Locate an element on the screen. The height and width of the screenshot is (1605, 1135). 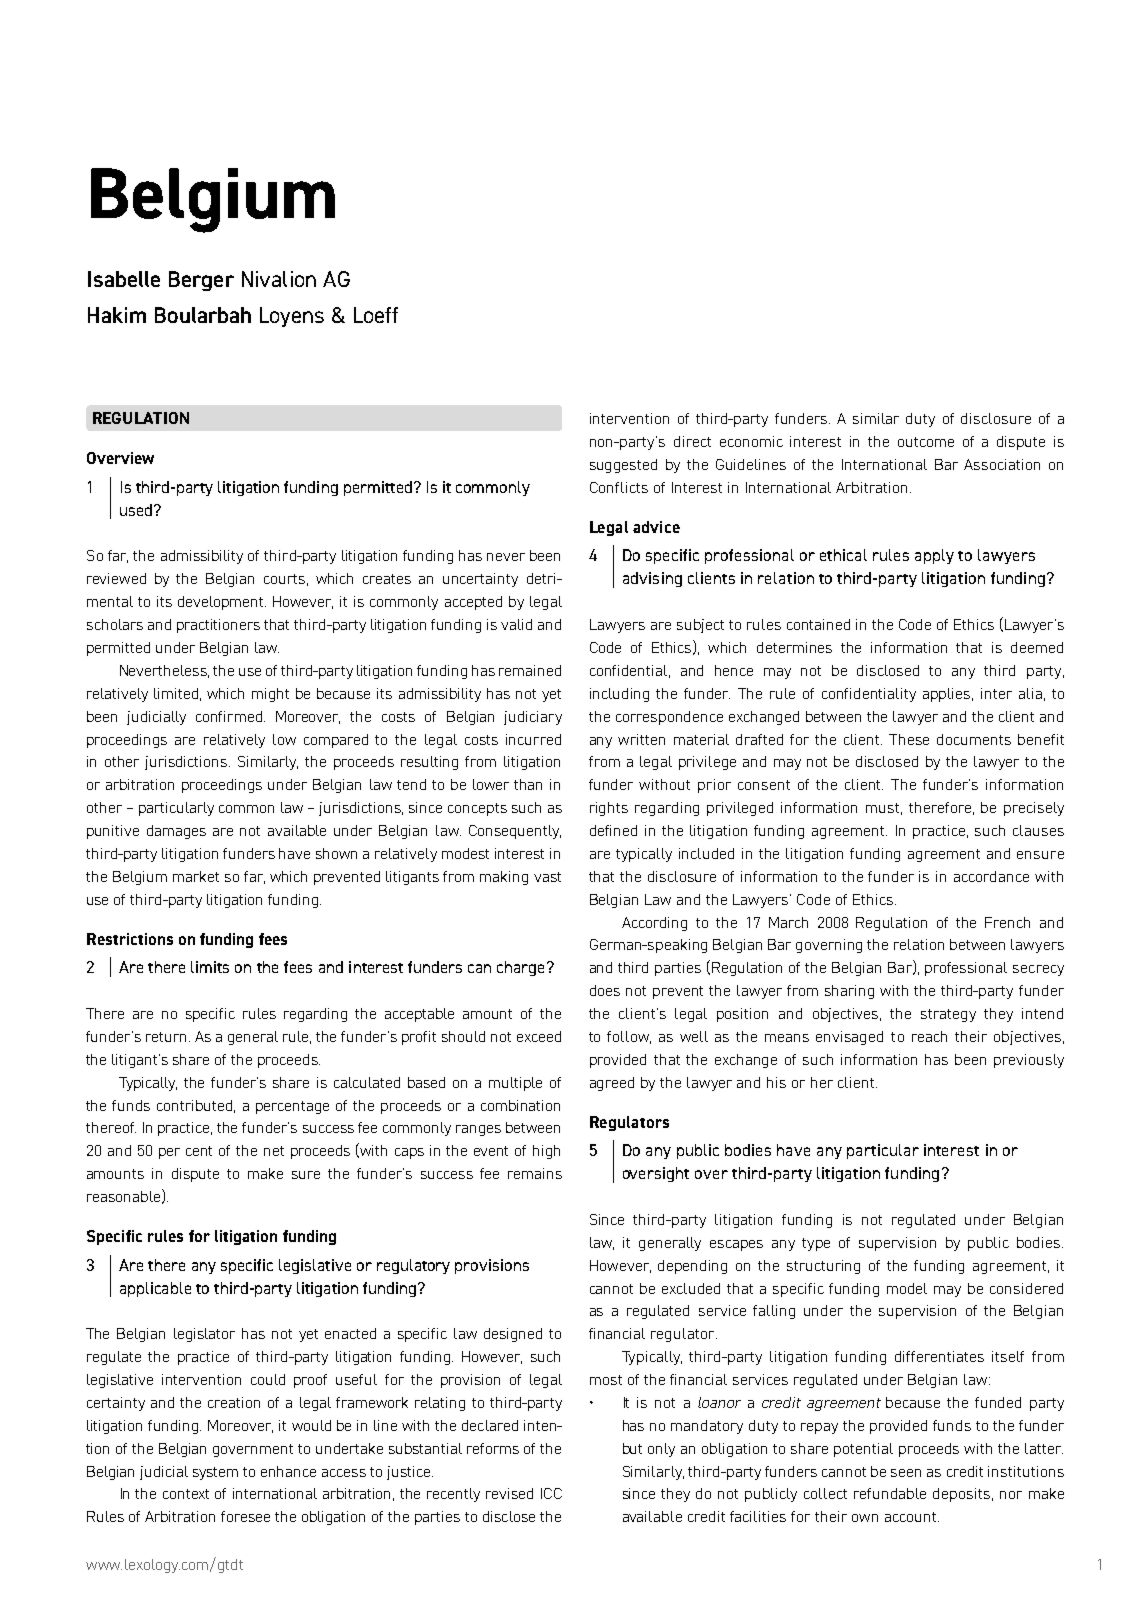
system is located at coordinates (215, 1473).
